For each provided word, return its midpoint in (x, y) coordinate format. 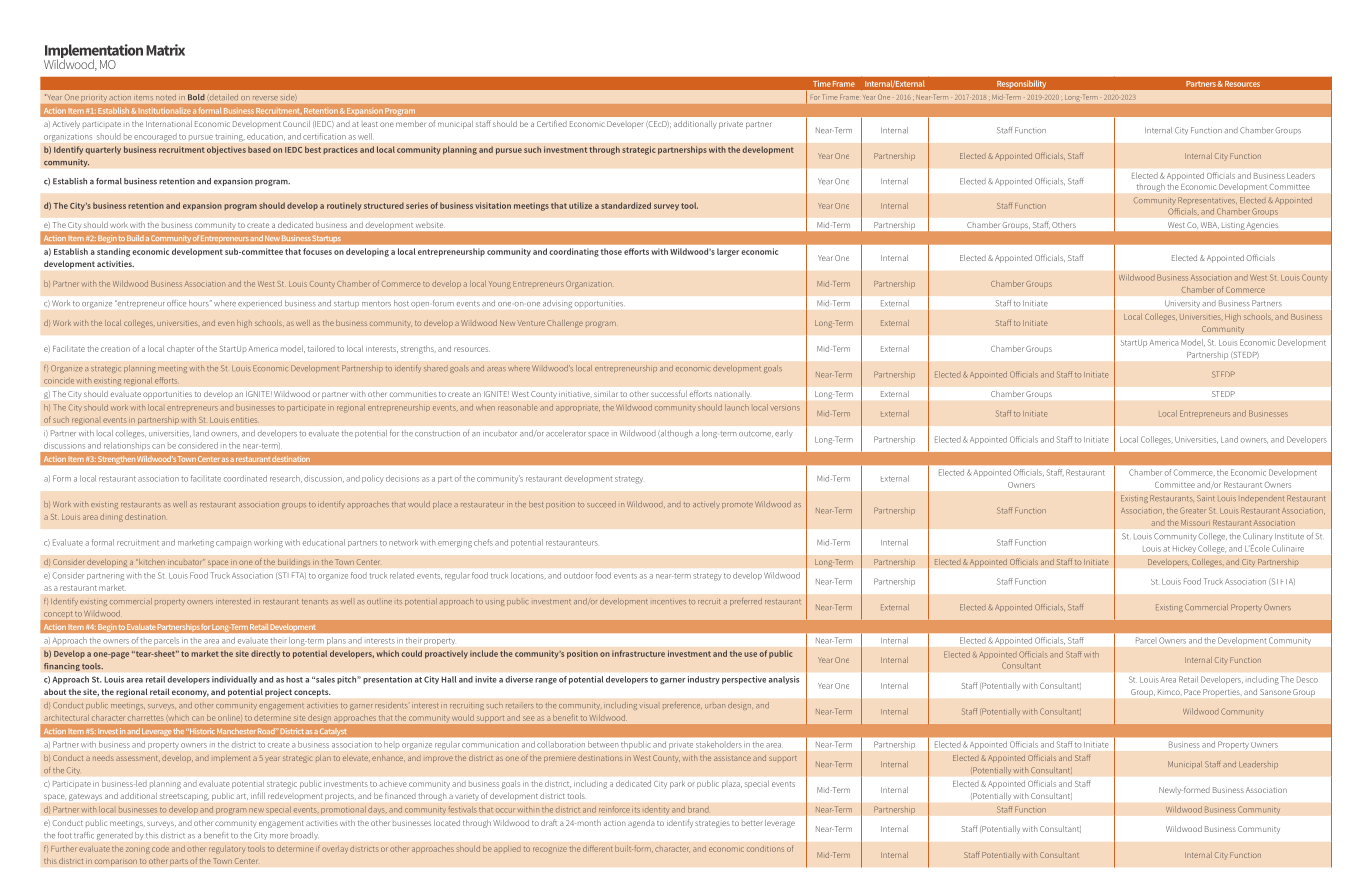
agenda (641, 824)
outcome (756, 434)
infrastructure (638, 653)
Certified (552, 123)
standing (113, 252)
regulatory (227, 850)
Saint (1205, 498)
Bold (196, 97)
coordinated (245, 478)
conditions (765, 849)
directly (265, 654)
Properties (1222, 692)
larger (728, 252)
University (1182, 304)
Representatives (1207, 200)
